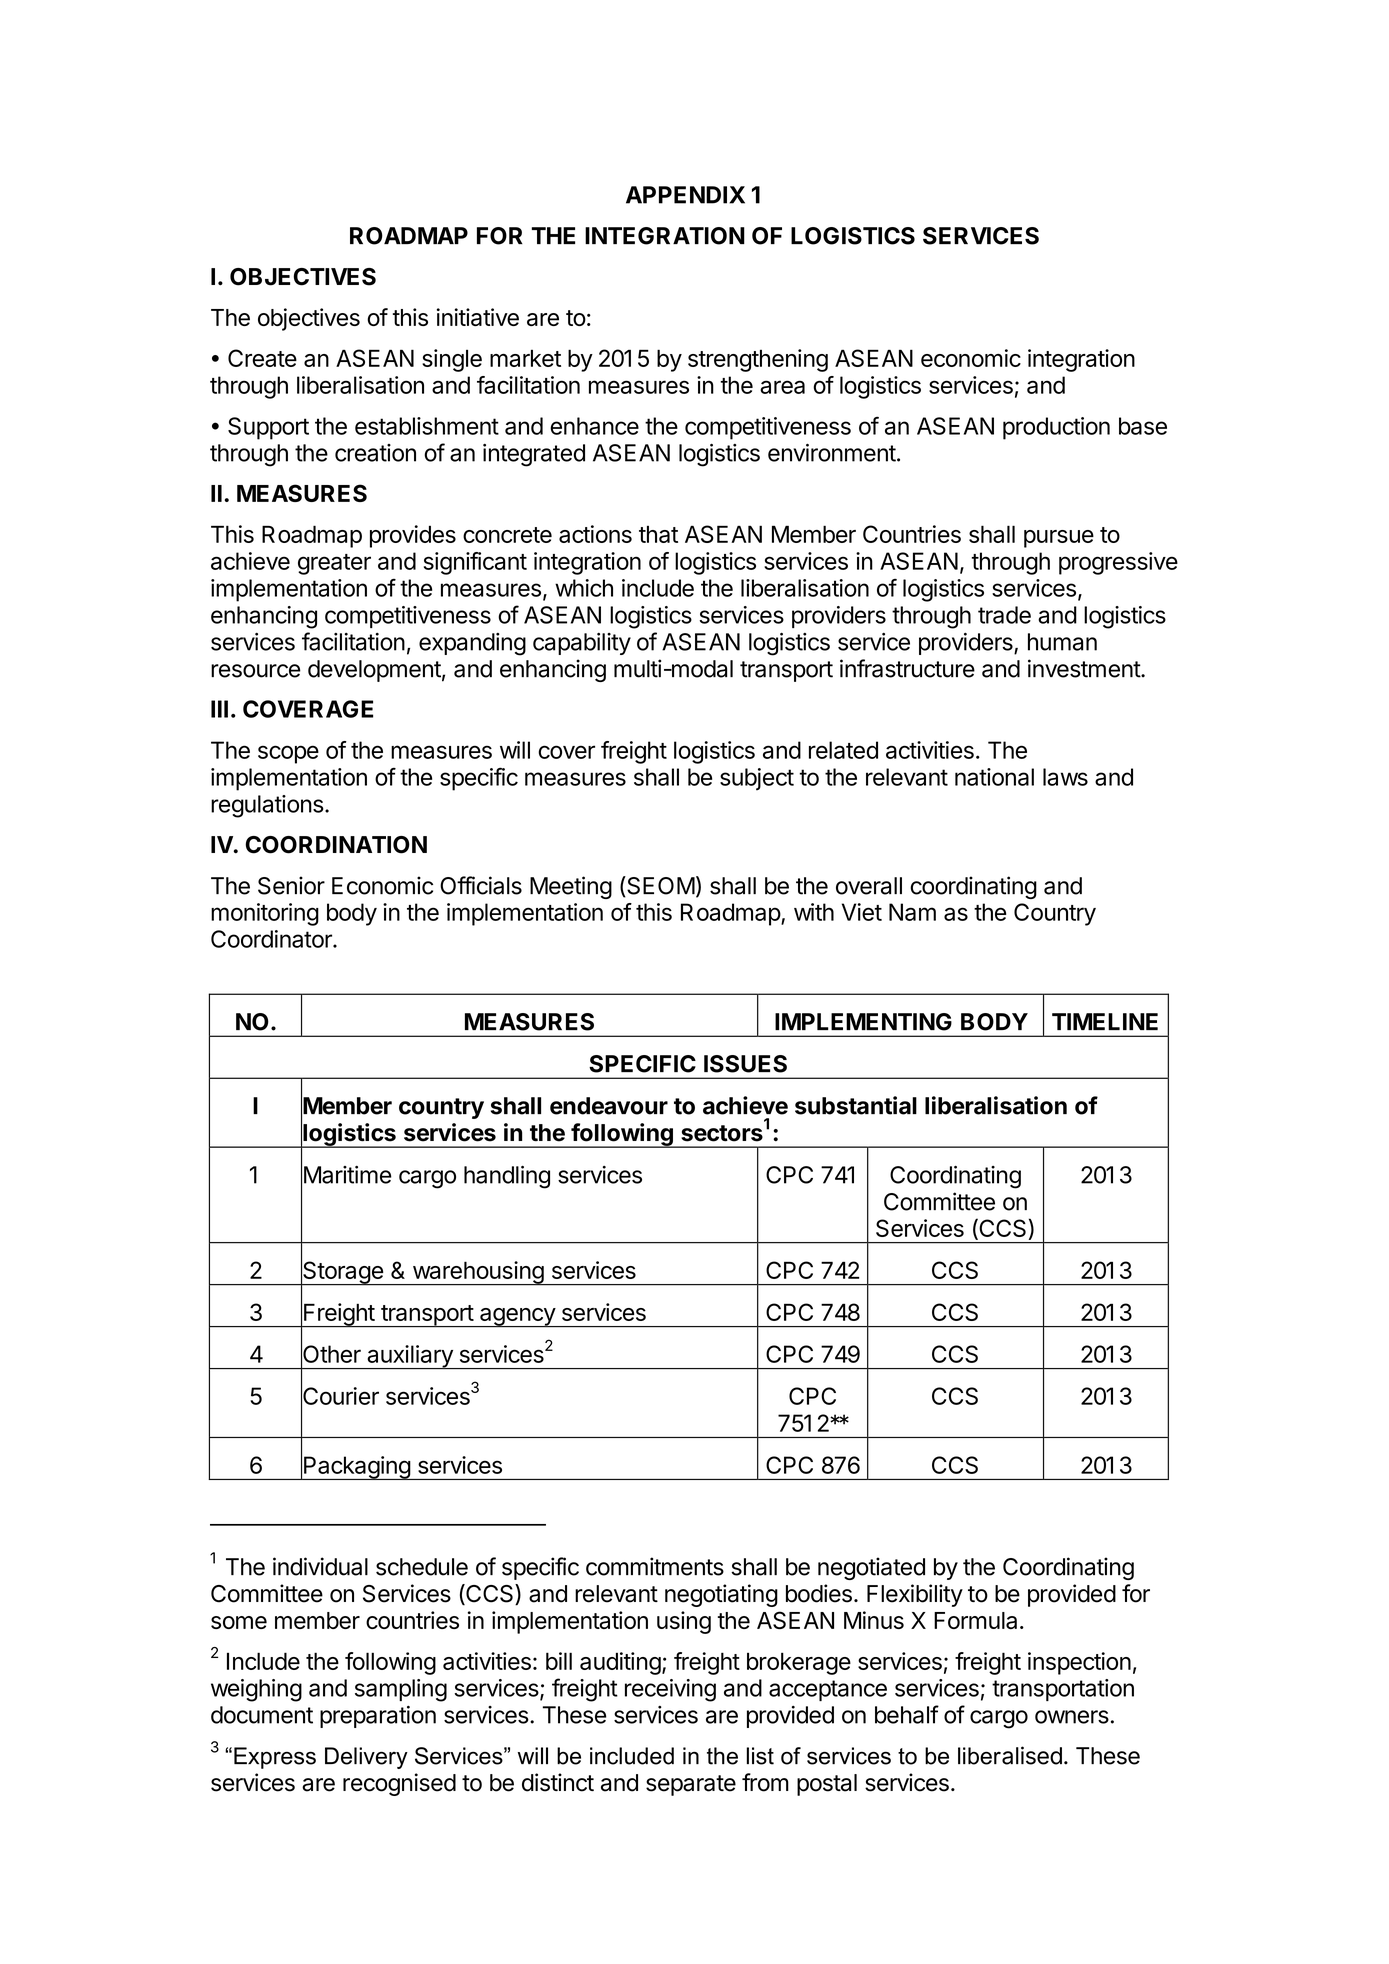 This page has height=1964, width=1389. What do you see at coordinates (871, 1568) in the page?
I see `negotiated` at bounding box center [871, 1568].
